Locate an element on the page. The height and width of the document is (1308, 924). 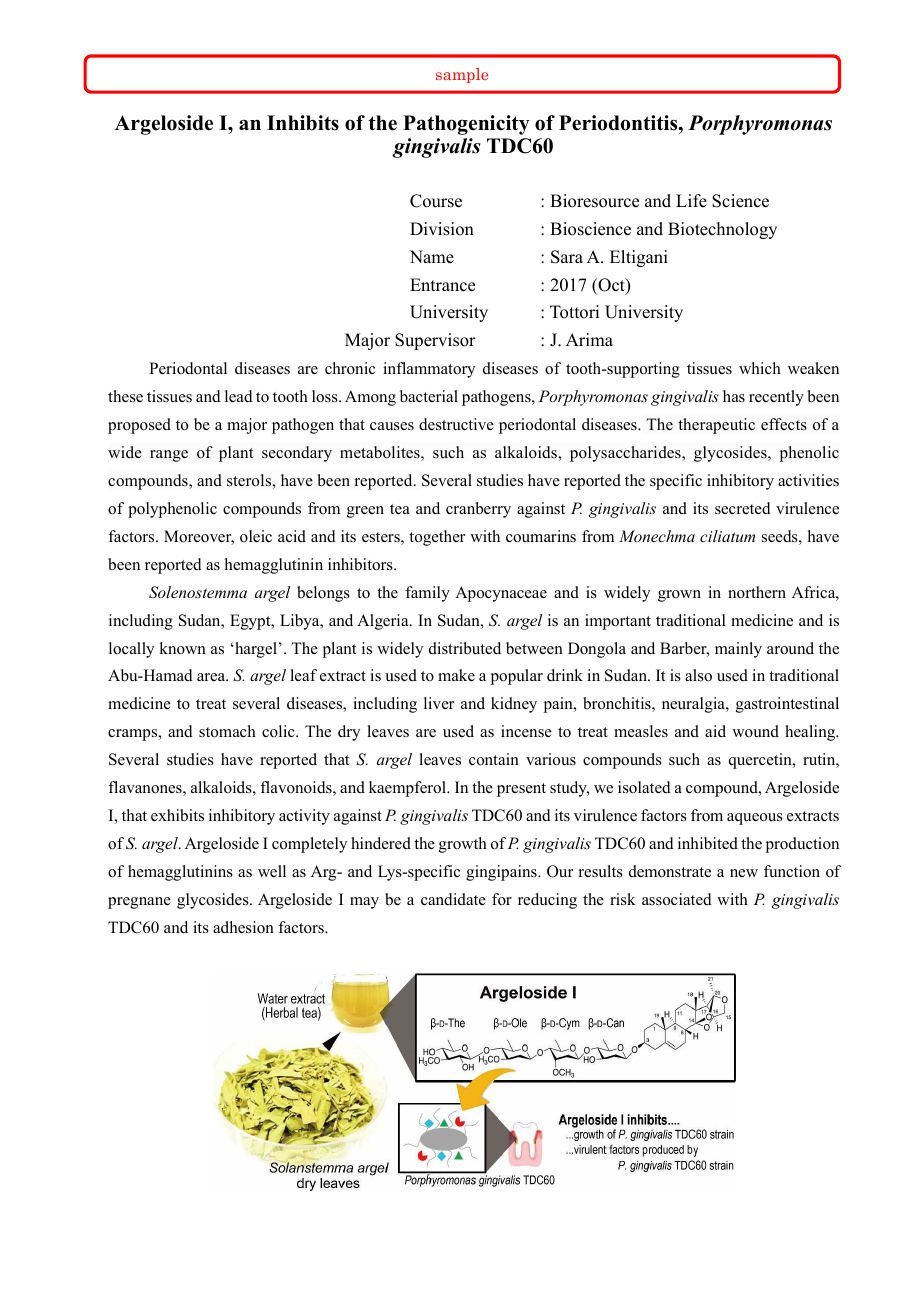
northern is located at coordinates (757, 592).
